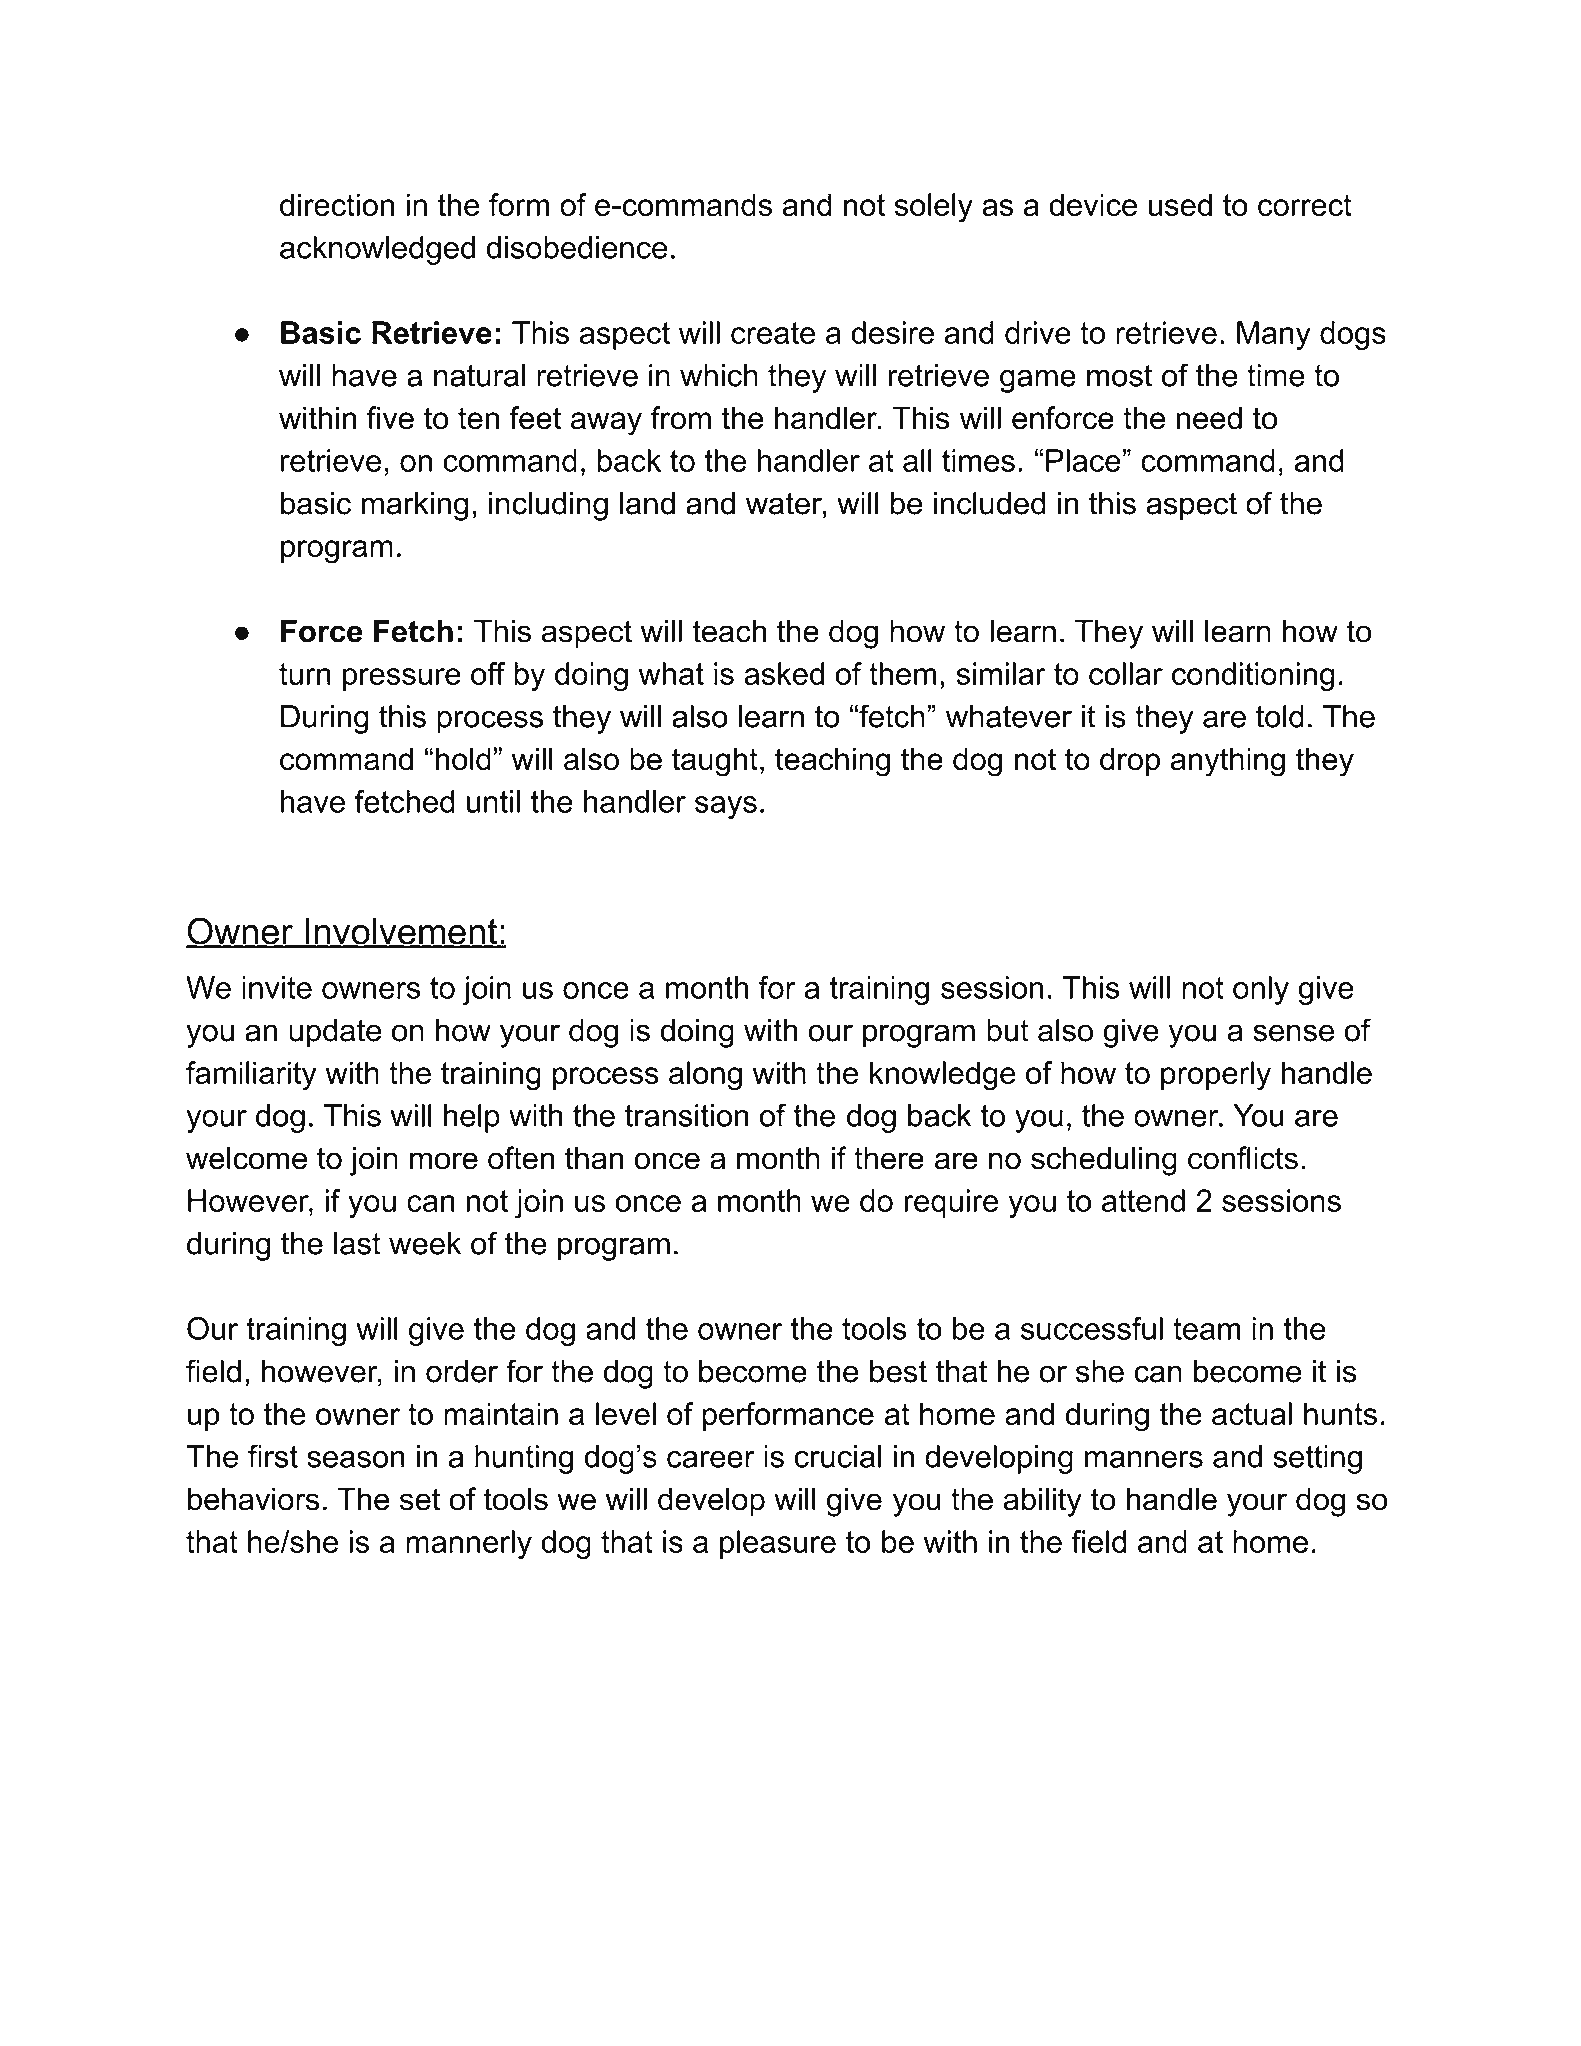 The image size is (1581, 2046). I want to click on marking, so click(415, 506).
